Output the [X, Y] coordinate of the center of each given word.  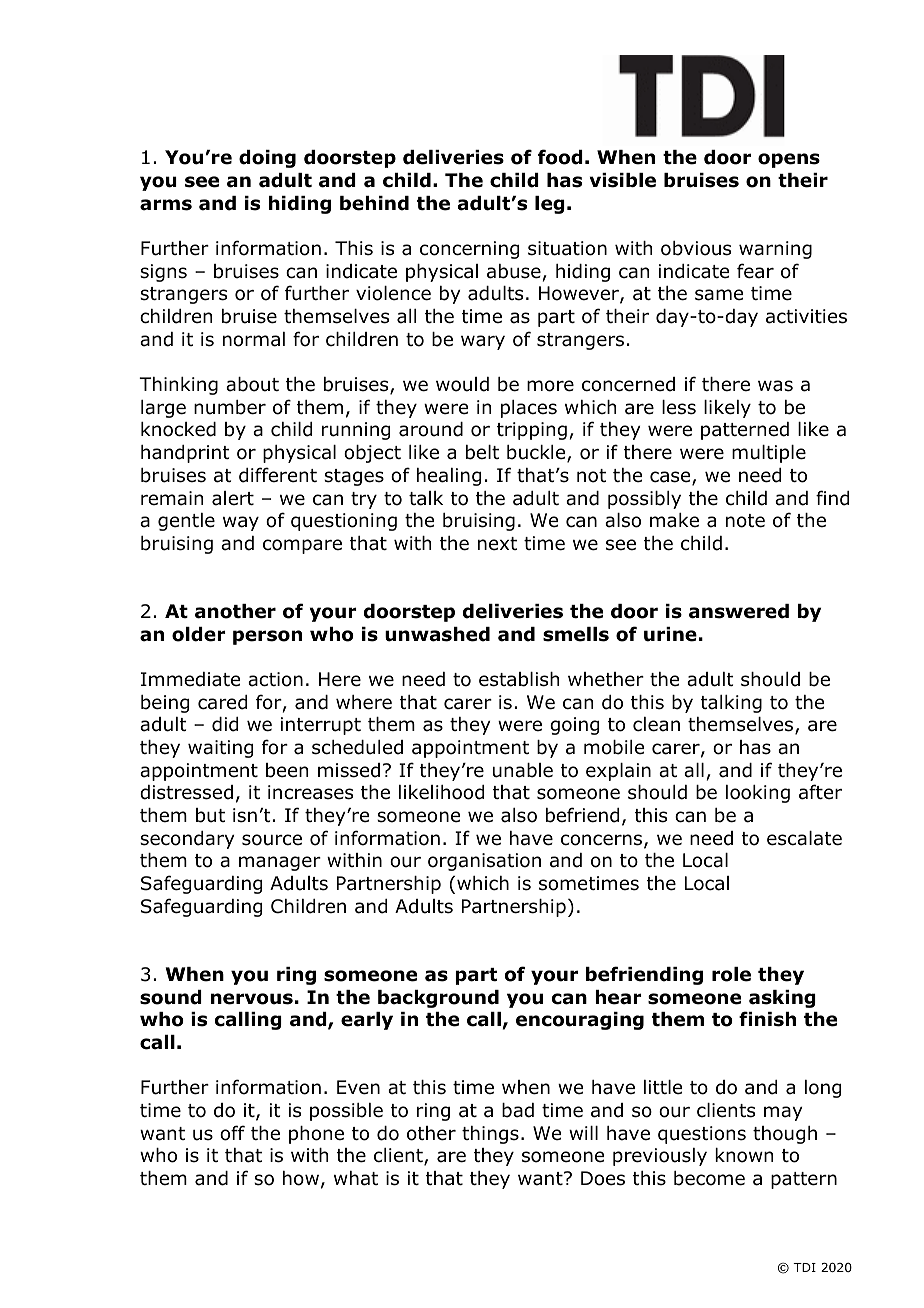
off [232, 1133]
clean [656, 724]
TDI [804, 1267]
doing [267, 159]
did [225, 724]
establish [519, 679]
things [490, 1135]
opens [789, 160]
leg [550, 205]
